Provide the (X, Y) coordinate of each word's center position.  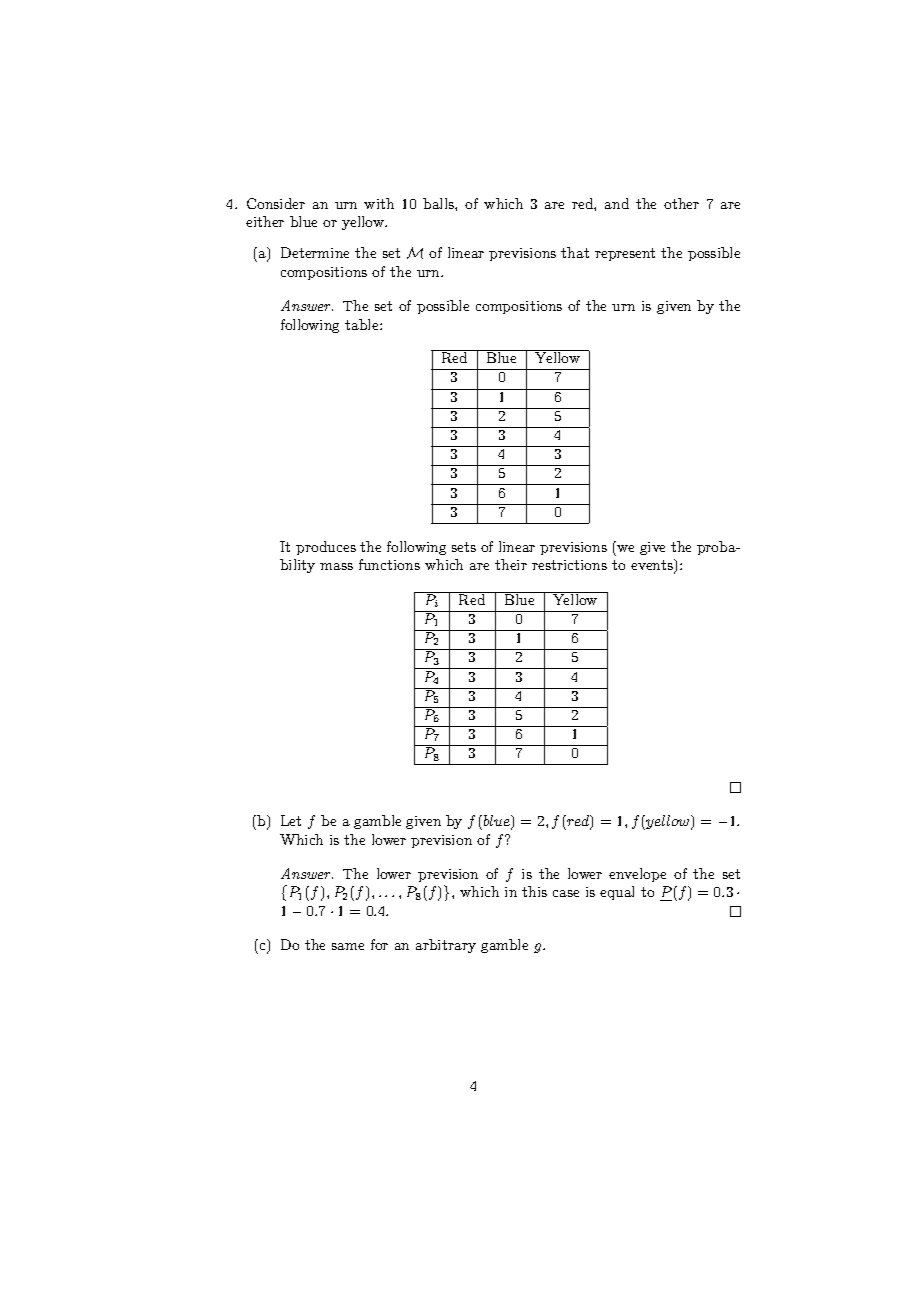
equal (617, 893)
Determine (315, 252)
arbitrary (446, 946)
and (617, 203)
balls (439, 203)
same (348, 946)
